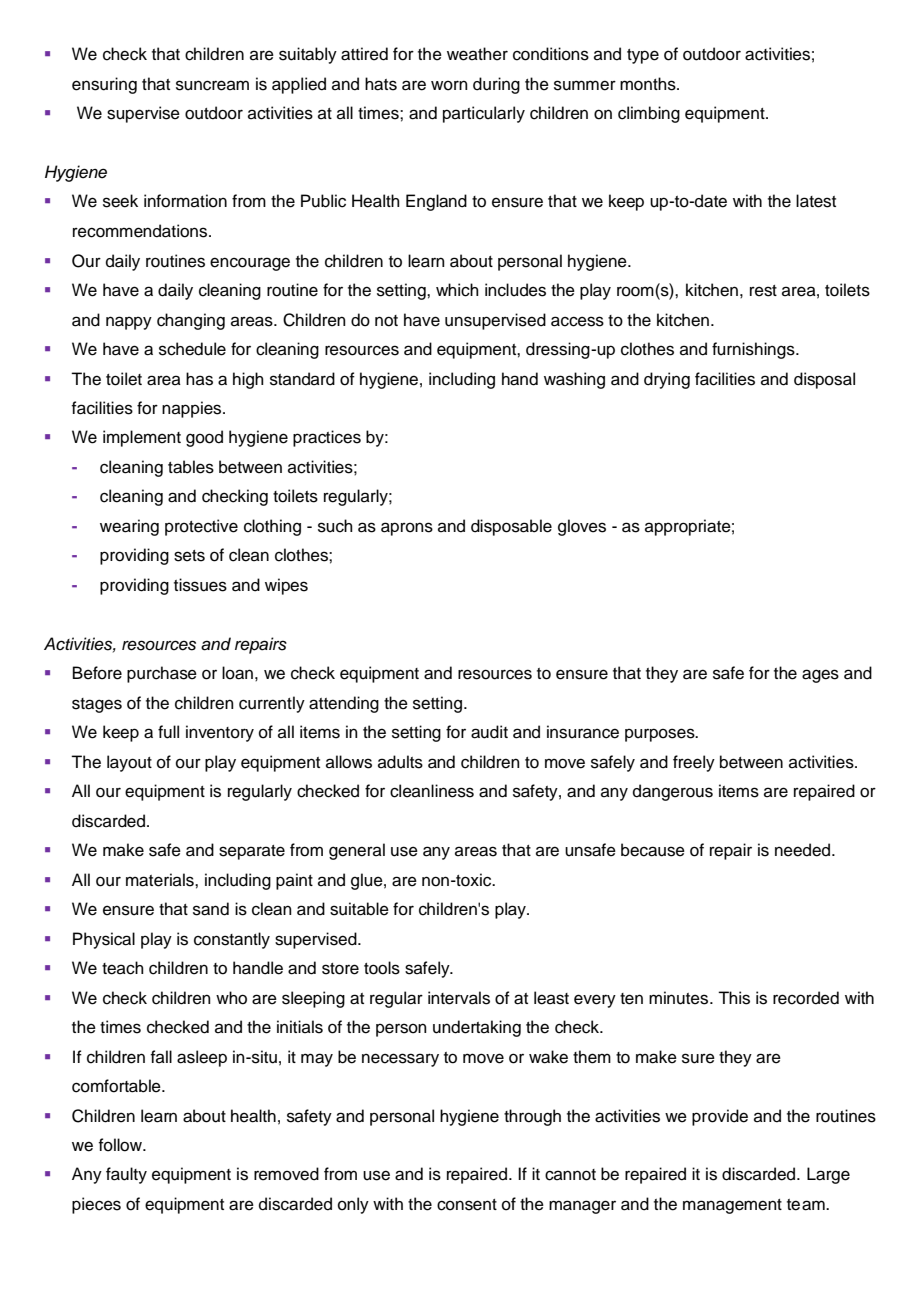  I want to click on tables, so click(191, 467).
